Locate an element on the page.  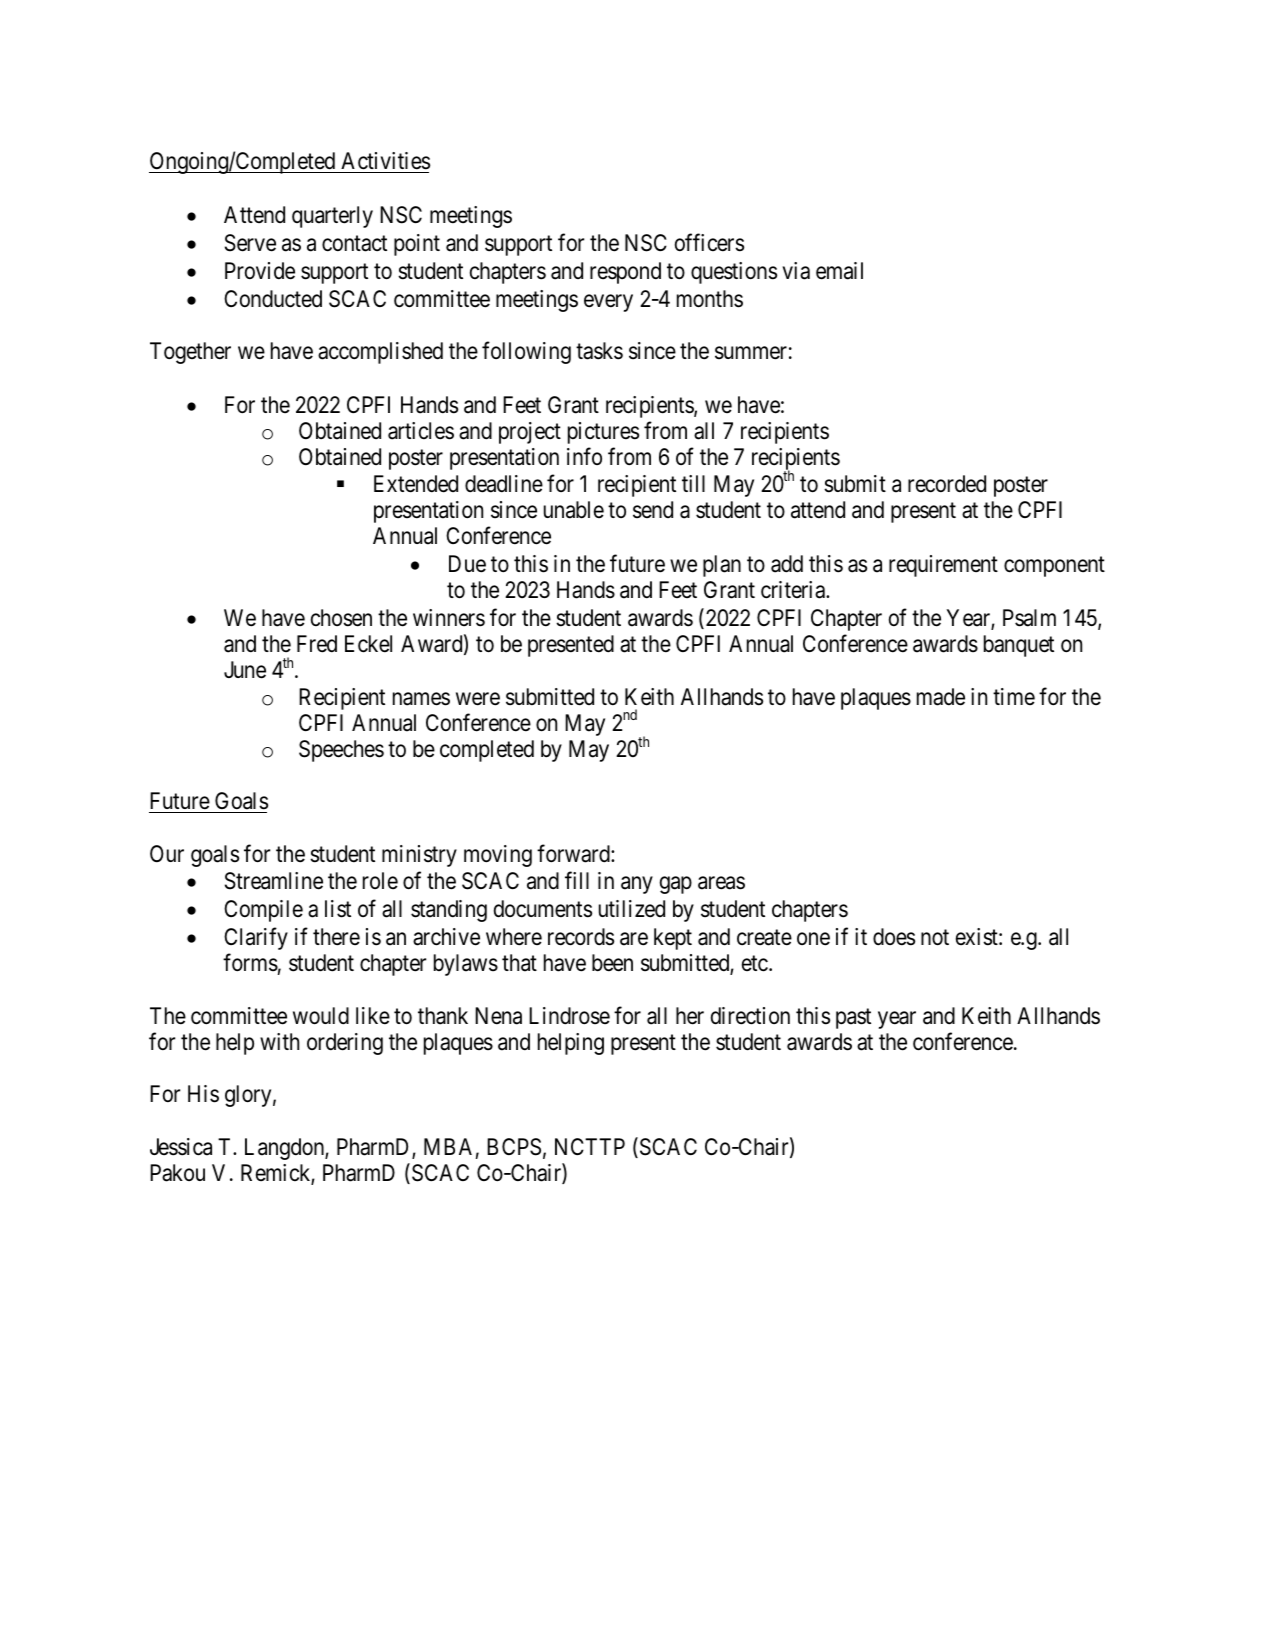
not is located at coordinates (935, 938).
